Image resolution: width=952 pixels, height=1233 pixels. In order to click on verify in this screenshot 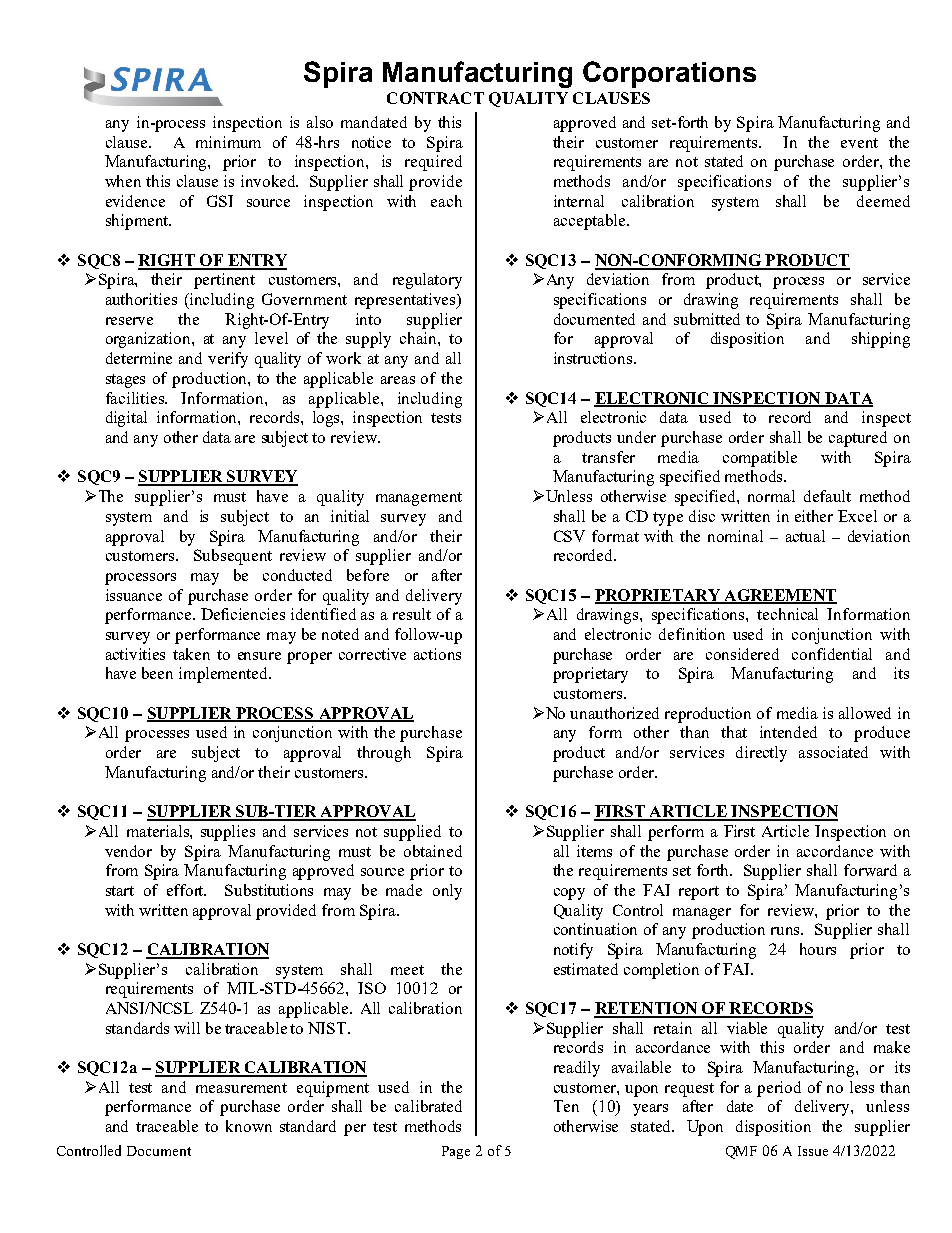, I will do `click(228, 360)`.
